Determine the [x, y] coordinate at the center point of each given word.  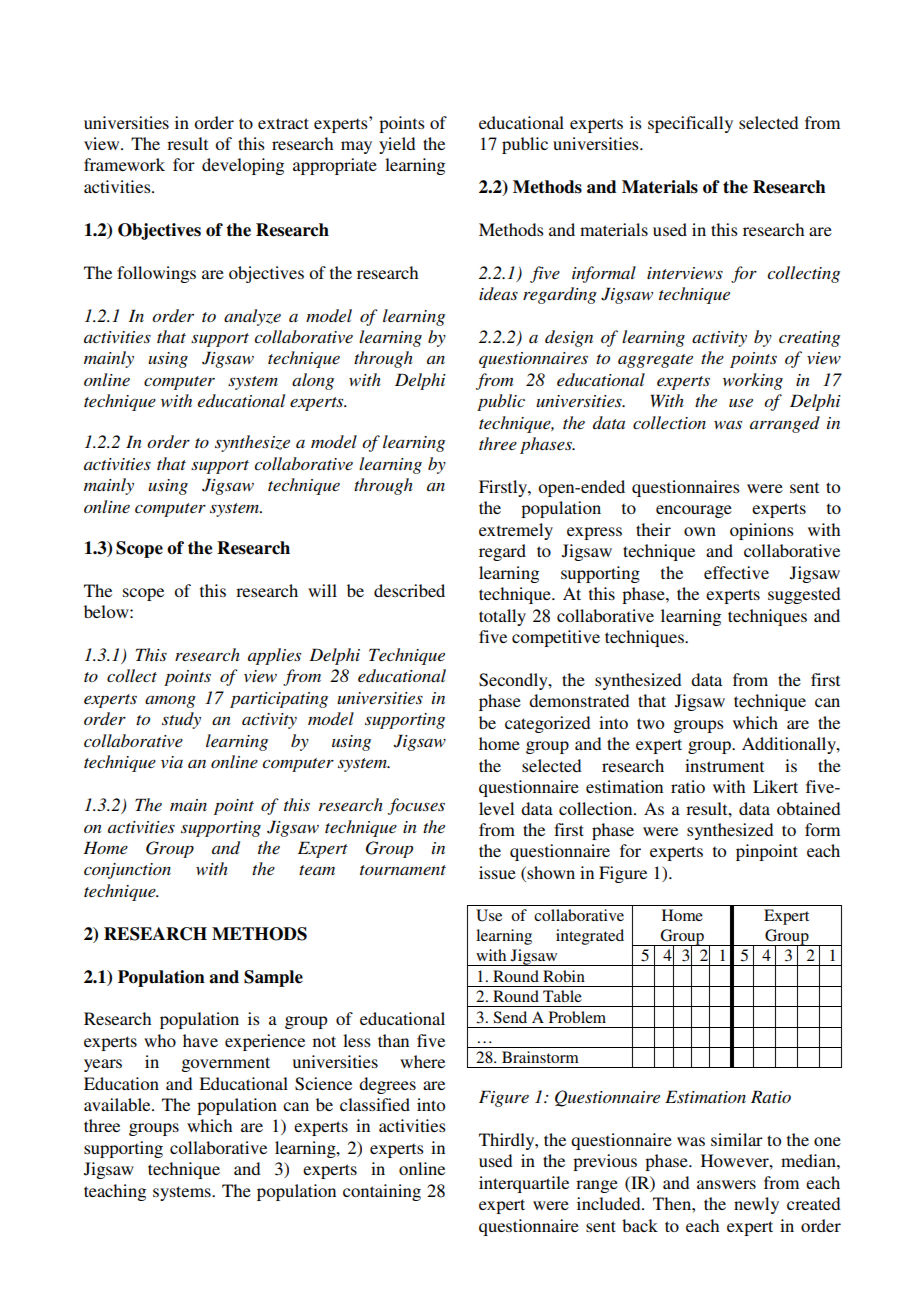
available [118, 1104]
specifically [690, 124]
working [753, 381]
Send [510, 1017]
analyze [252, 317]
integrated [590, 937]
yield [397, 145]
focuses [416, 806]
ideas [498, 293]
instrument [724, 765]
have [200, 1040]
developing [243, 166]
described [409, 590]
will [322, 590]
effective [736, 572]
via [172, 762]
